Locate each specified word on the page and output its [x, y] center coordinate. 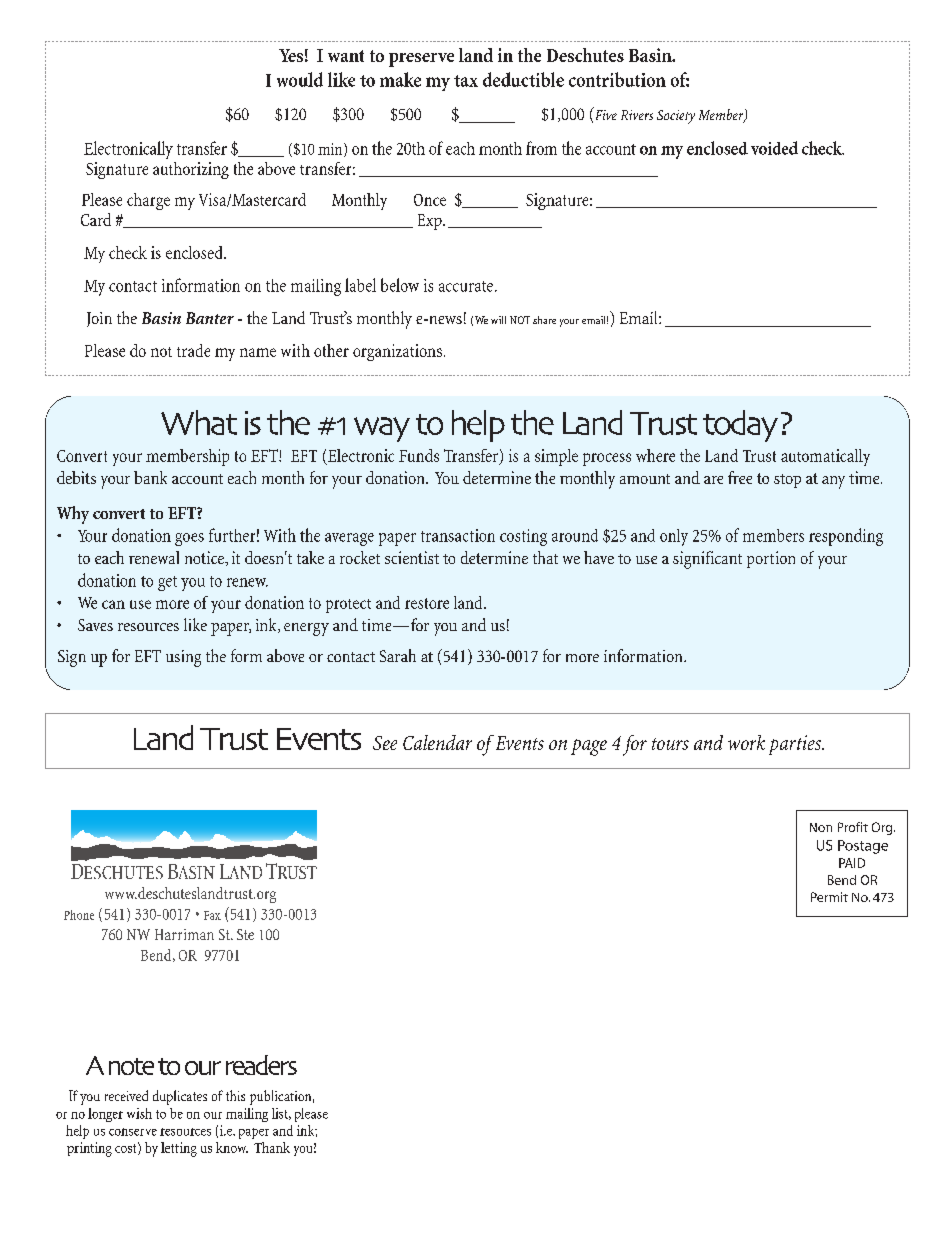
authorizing [191, 170]
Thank [272, 1147]
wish [139, 1113]
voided [774, 148]
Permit [829, 897]
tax [466, 81]
